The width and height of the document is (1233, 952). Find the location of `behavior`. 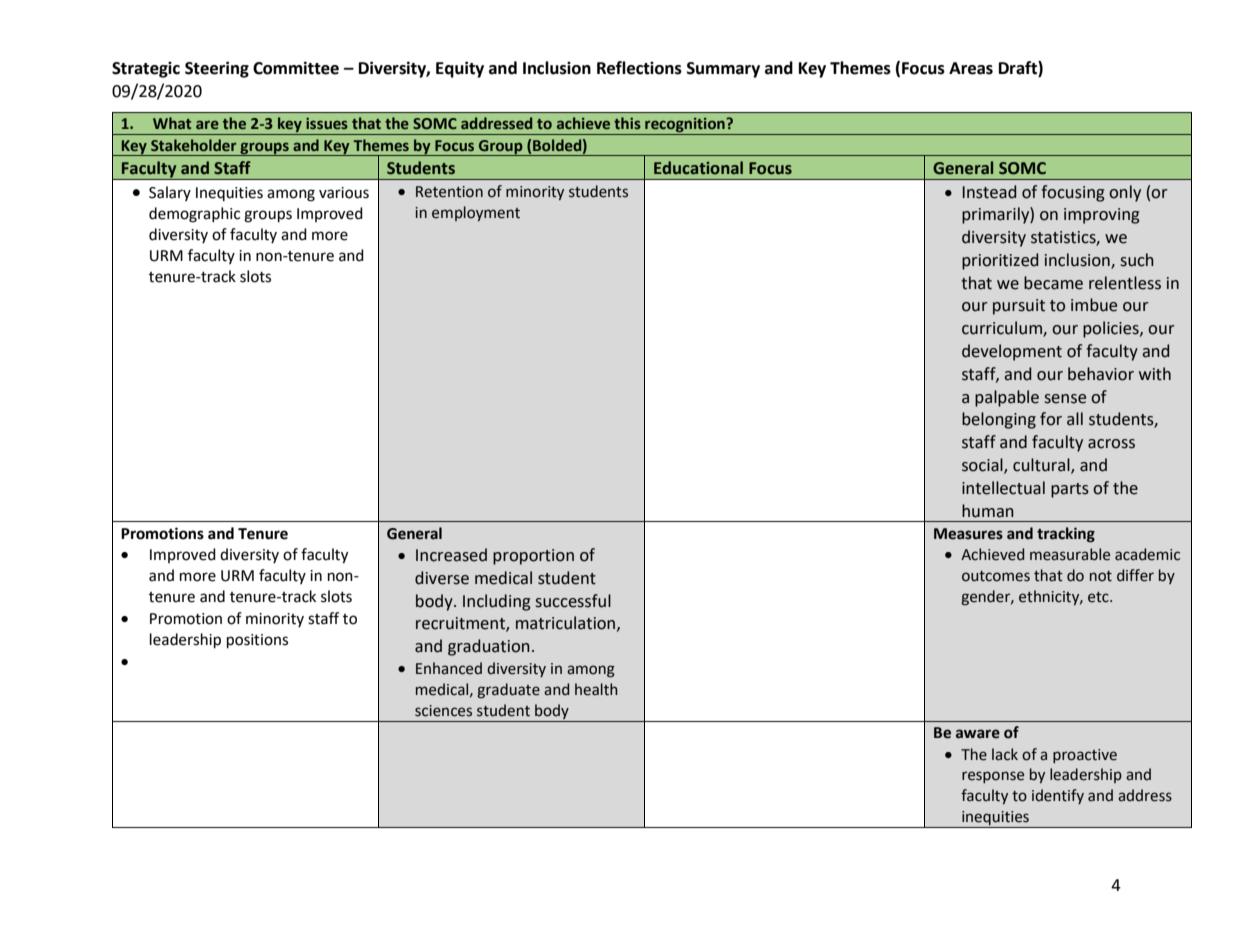

behavior is located at coordinates (1101, 374).
